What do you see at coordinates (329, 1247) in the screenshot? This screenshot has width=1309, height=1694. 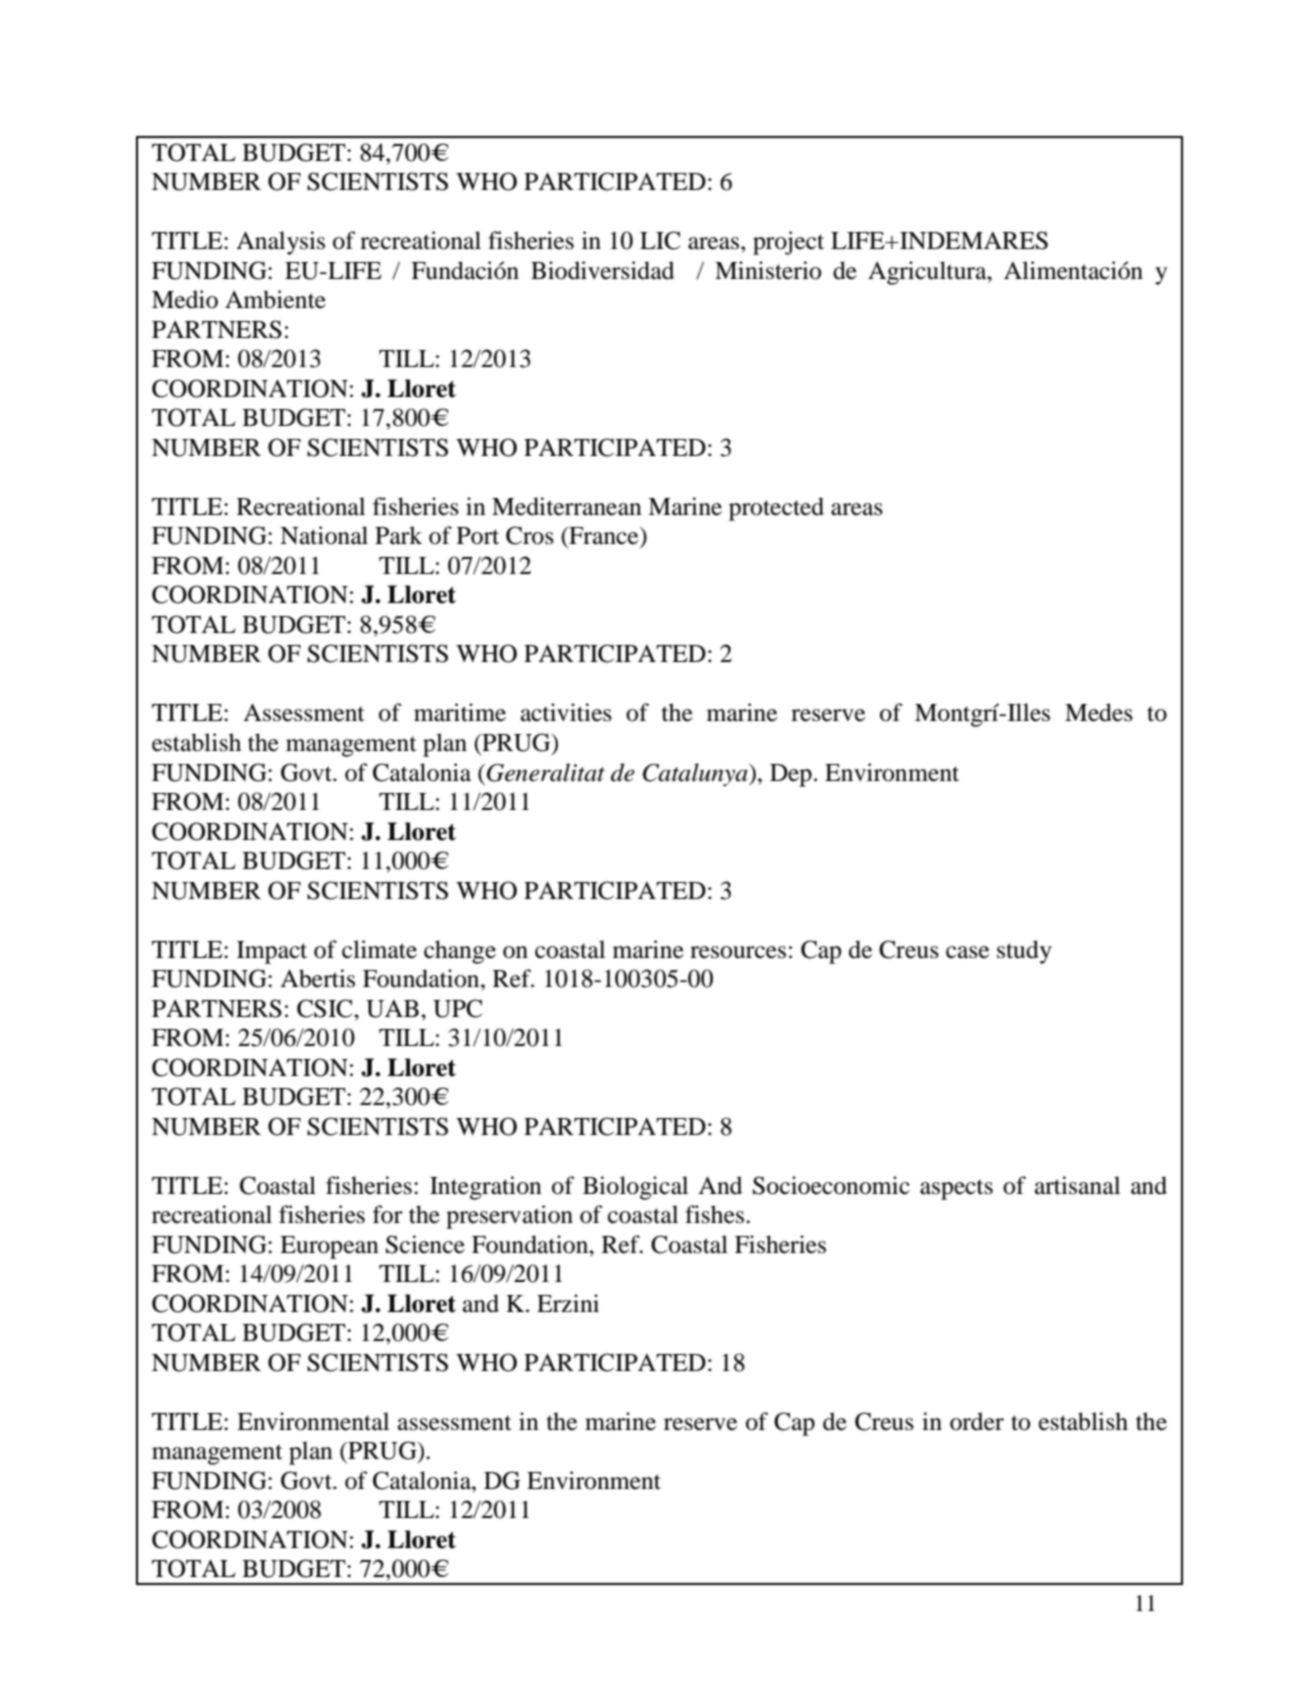 I see `European` at bounding box center [329, 1247].
